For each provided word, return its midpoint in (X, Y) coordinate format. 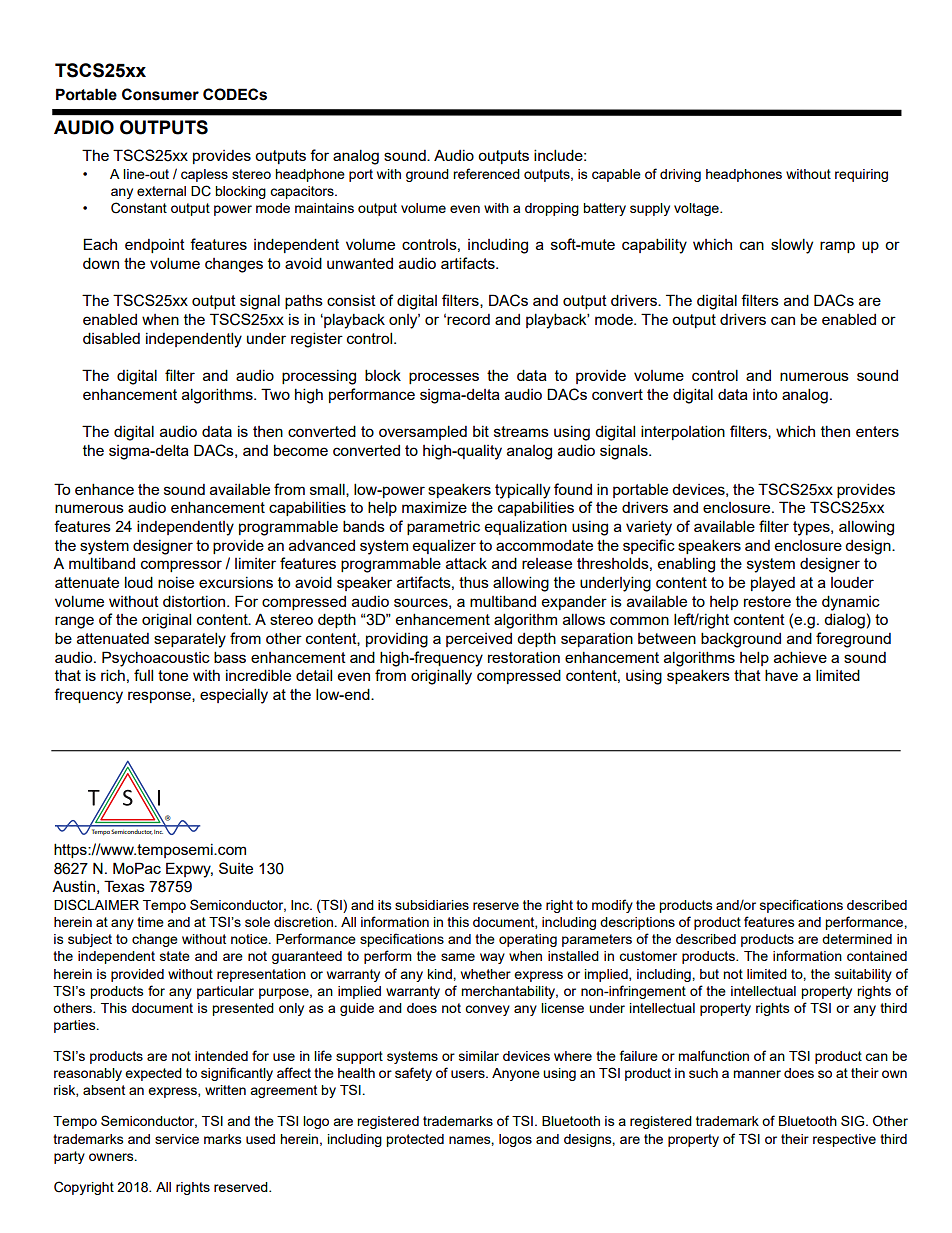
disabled (111, 338)
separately (190, 640)
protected (415, 1140)
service (177, 1139)
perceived (479, 640)
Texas (124, 886)
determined (857, 939)
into (765, 394)
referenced (486, 173)
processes (444, 378)
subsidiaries (432, 905)
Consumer (160, 94)
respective (844, 1140)
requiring (861, 175)
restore (767, 601)
